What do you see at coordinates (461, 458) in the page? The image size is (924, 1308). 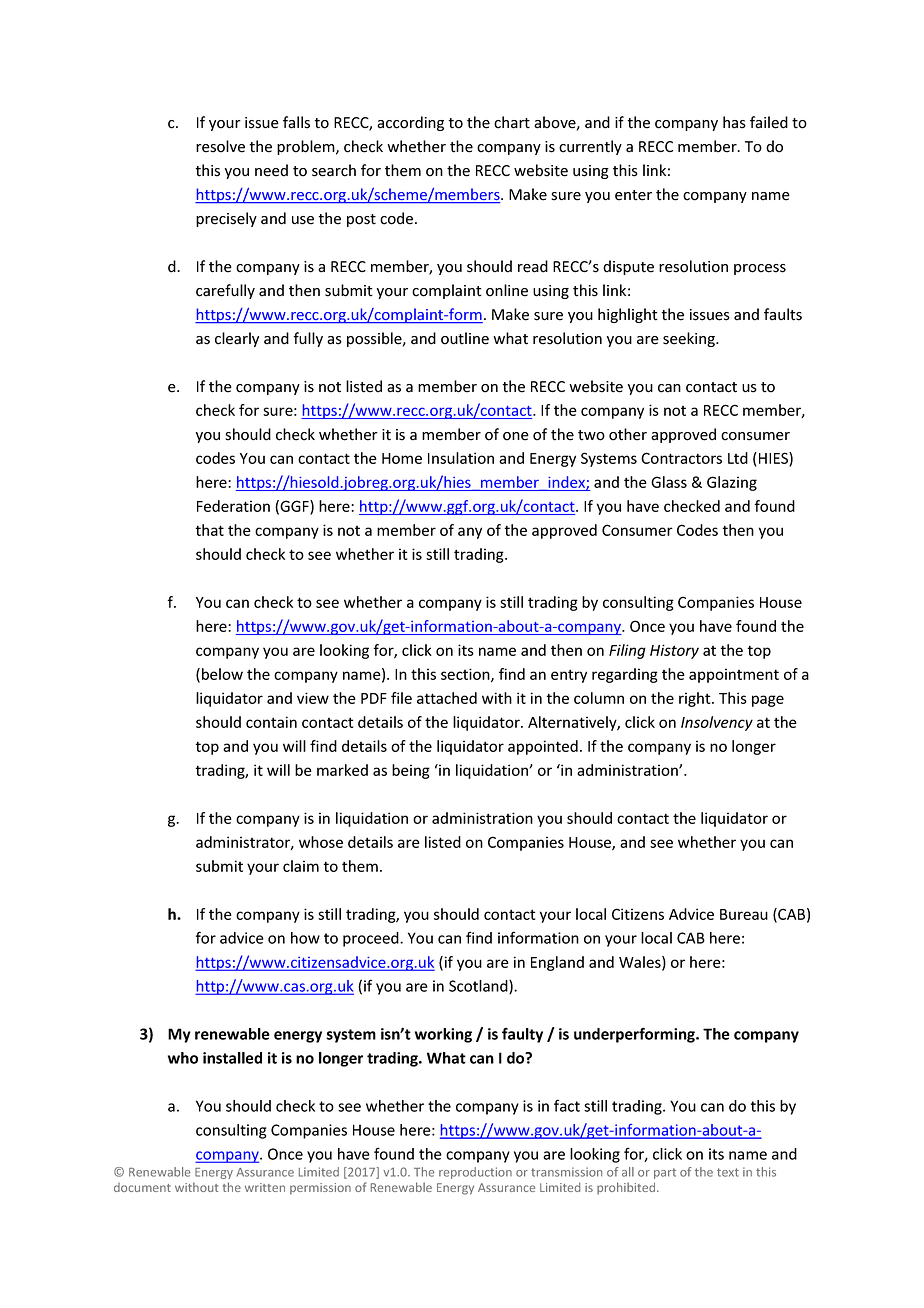 I see `Insulation` at bounding box center [461, 458].
